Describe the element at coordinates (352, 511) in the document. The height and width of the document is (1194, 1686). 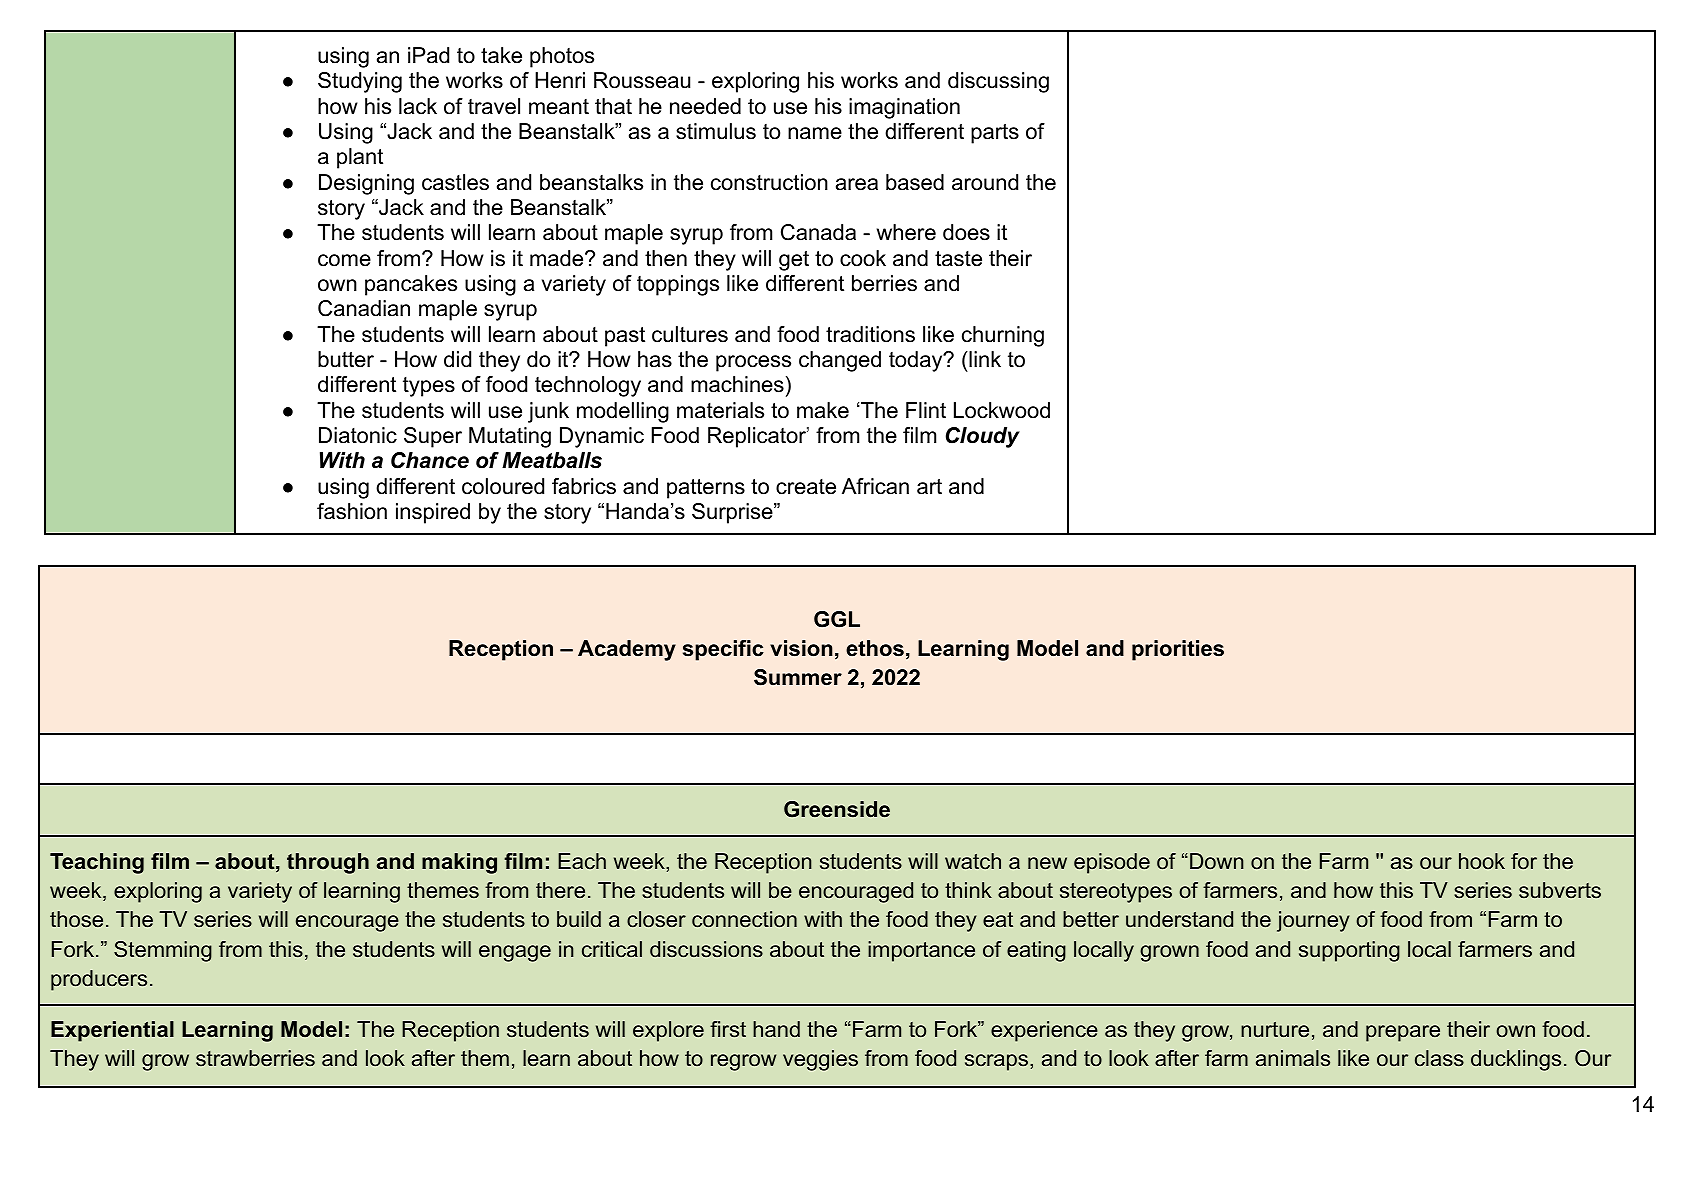
I see `fashion` at that location.
